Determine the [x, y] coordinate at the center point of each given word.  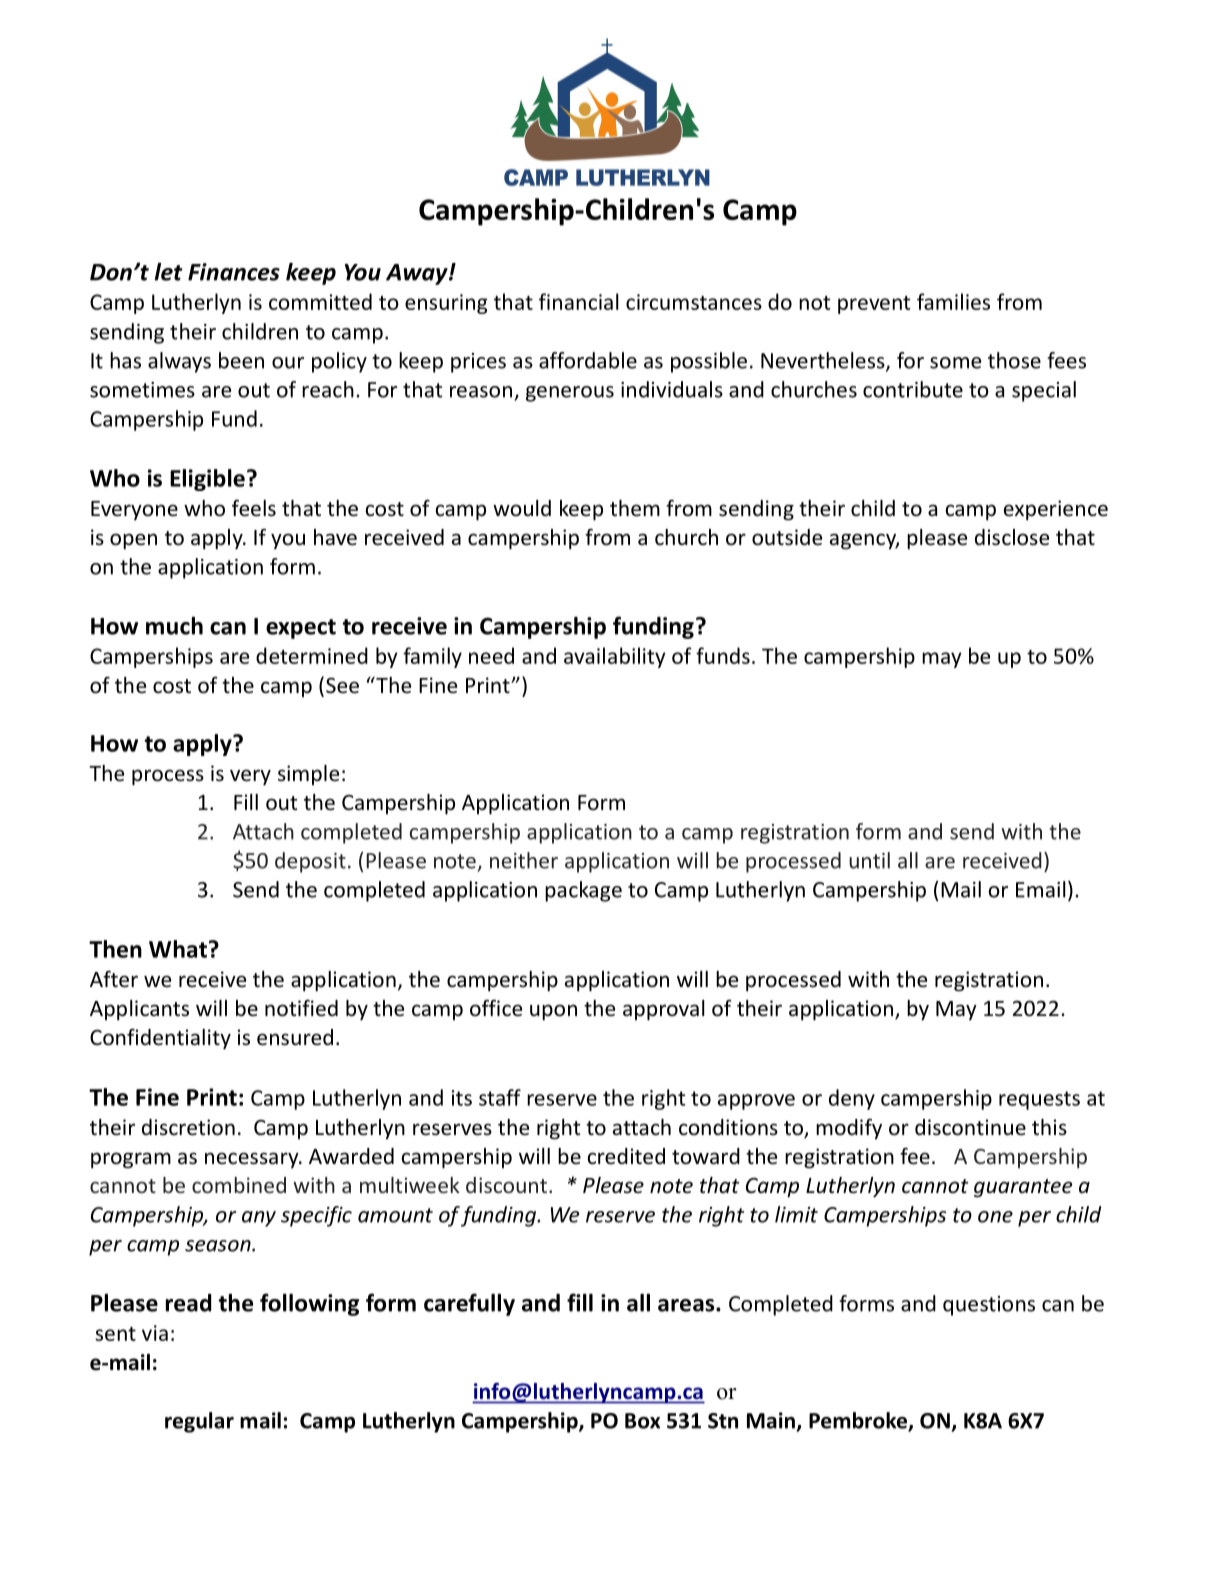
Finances [234, 272]
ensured [295, 1037]
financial [578, 301]
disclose [1012, 537]
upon [553, 1012]
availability [615, 657]
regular [199, 1422]
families [953, 301]
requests [1039, 1100]
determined [312, 655]
